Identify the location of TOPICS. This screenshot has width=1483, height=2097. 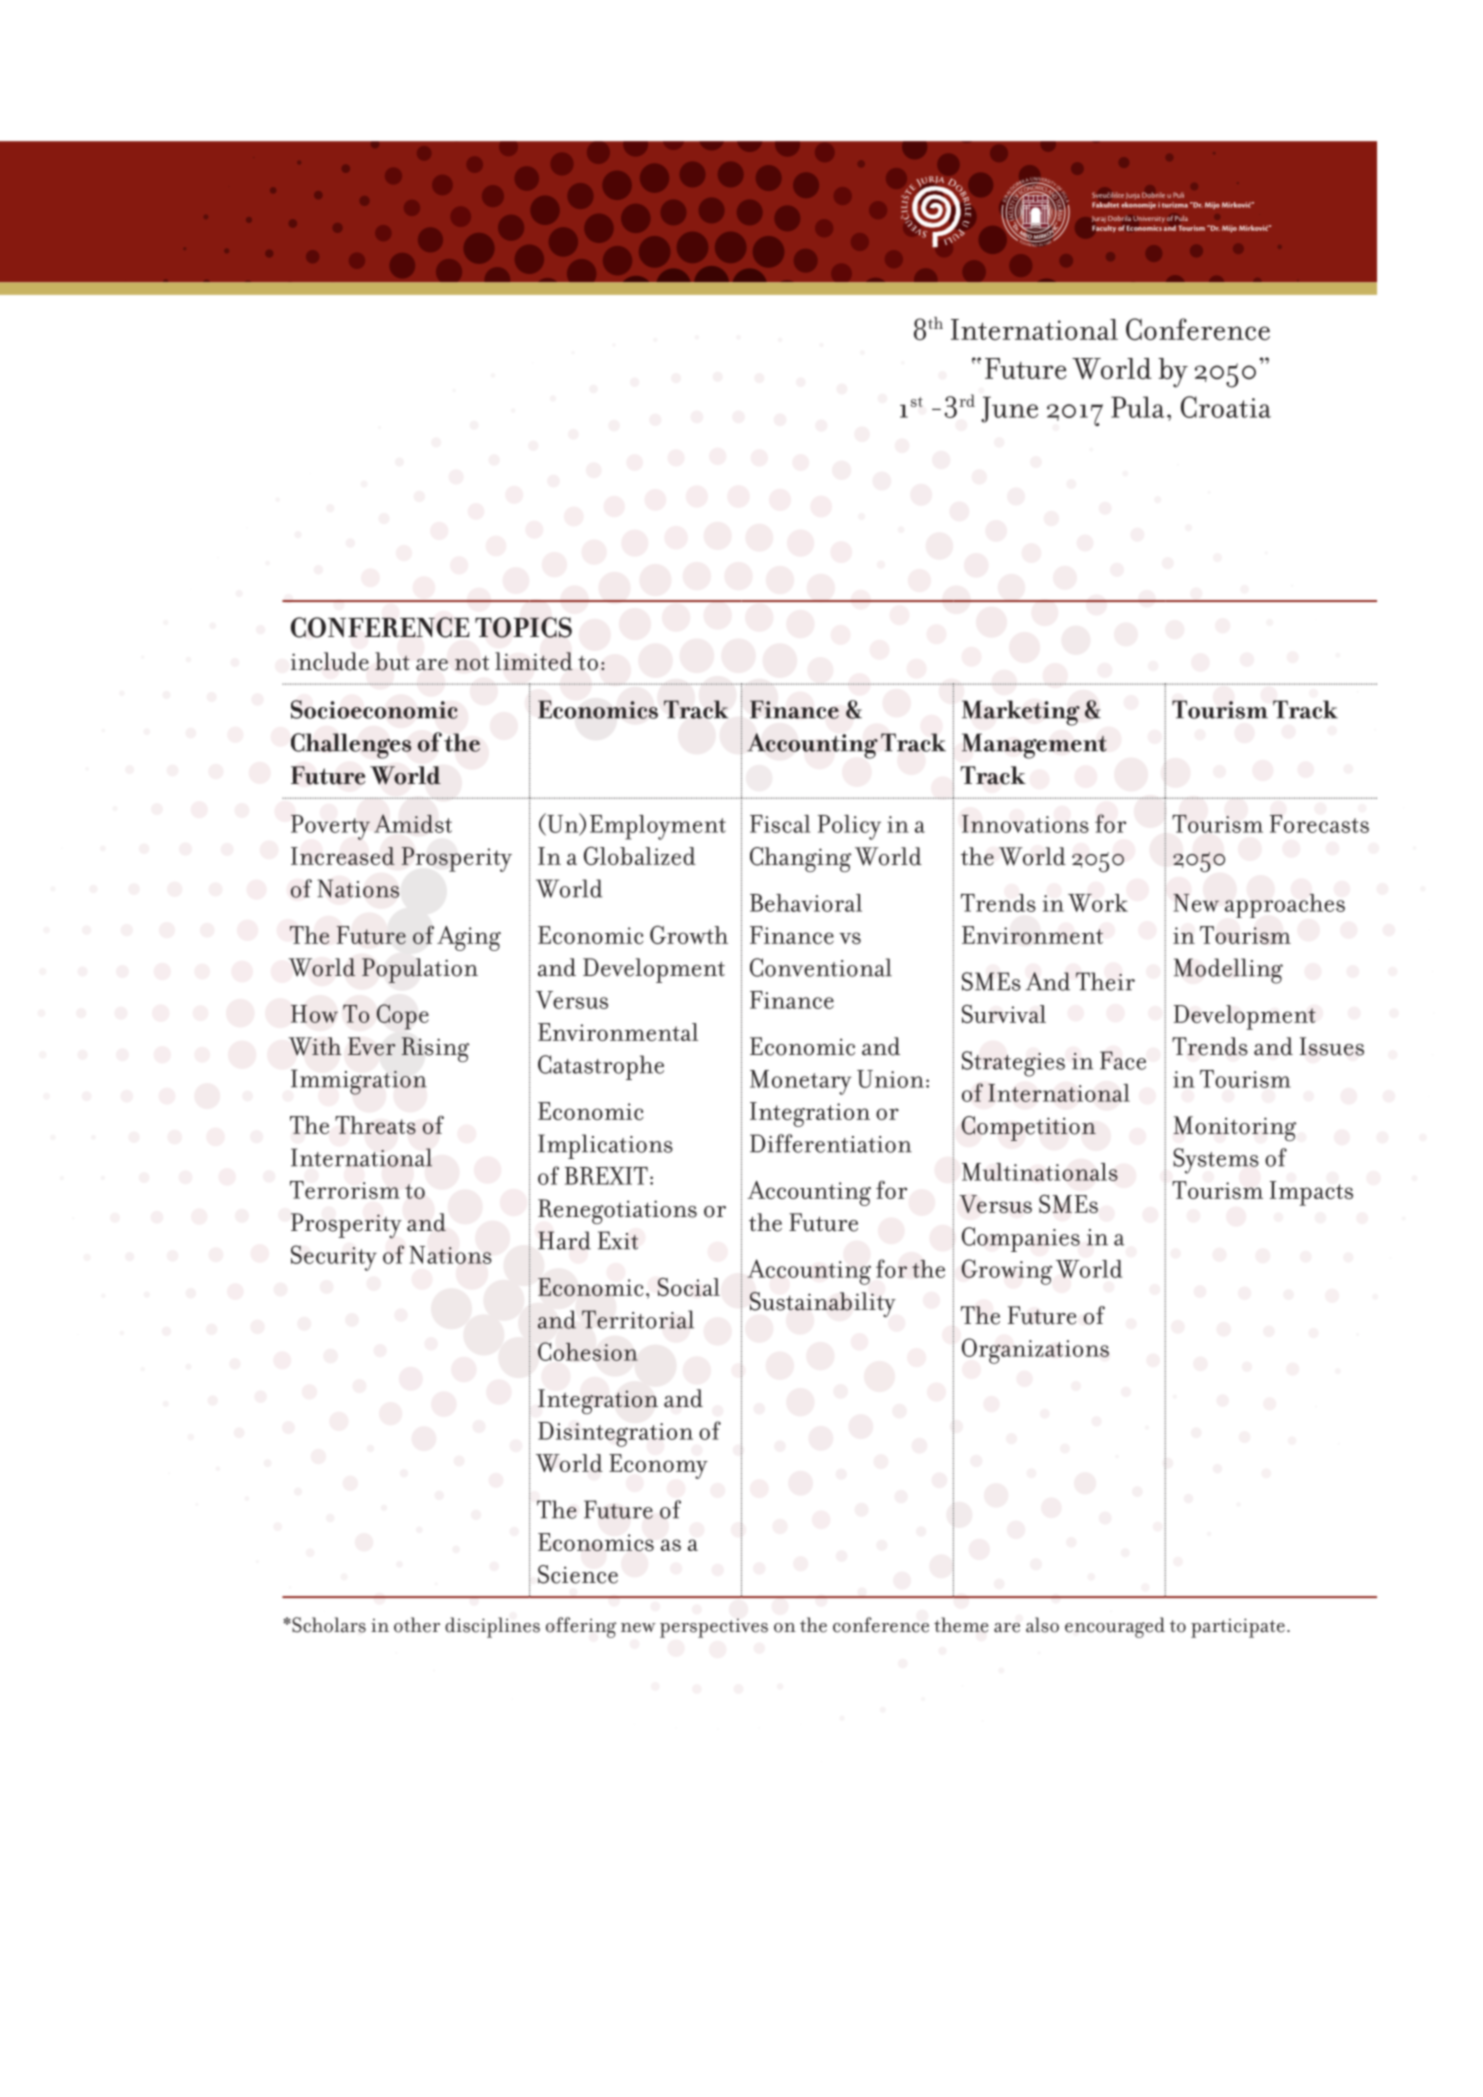
(523, 627).
